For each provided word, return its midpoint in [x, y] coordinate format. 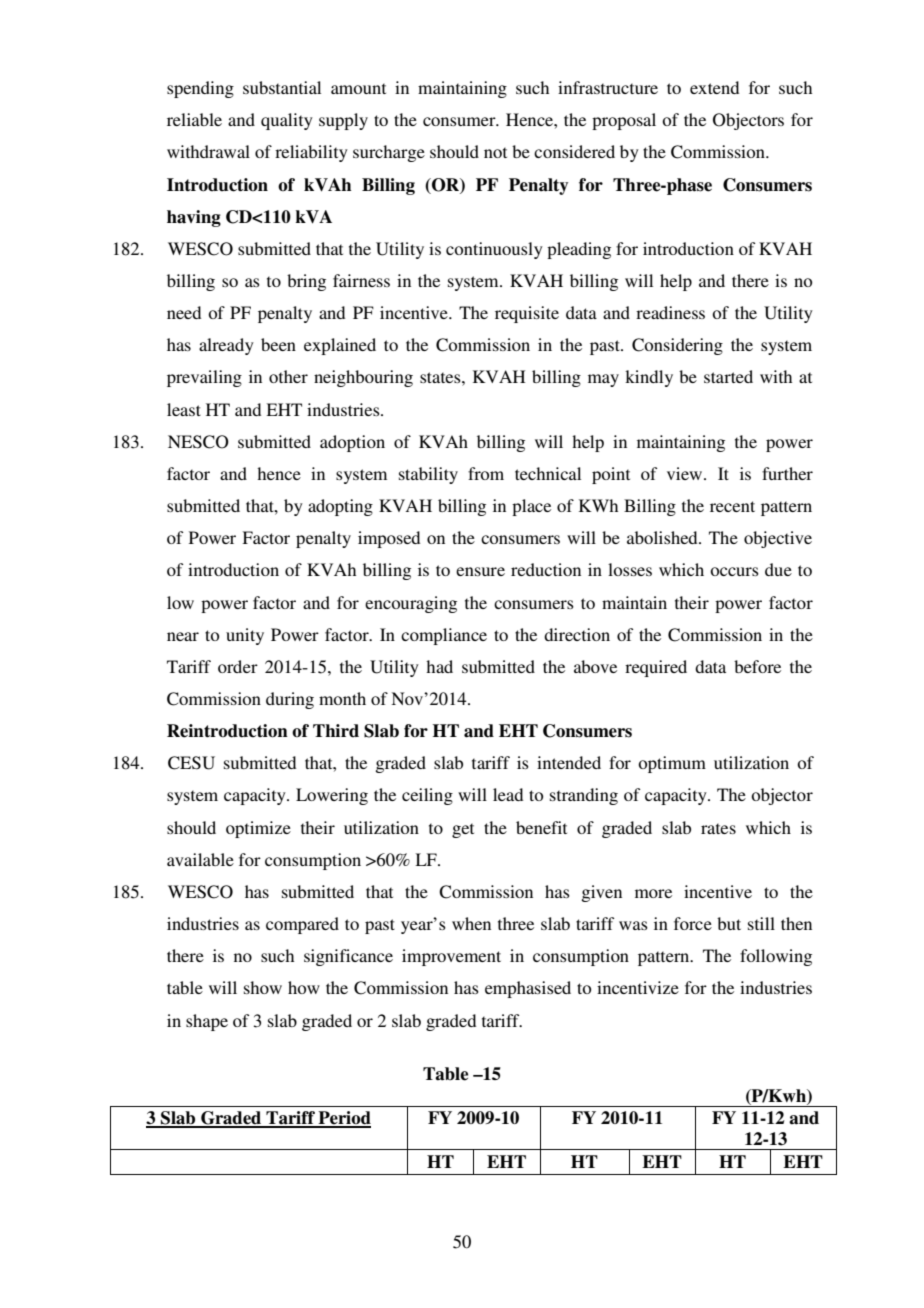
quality [287, 121]
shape [207, 1022]
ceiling [427, 796]
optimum [672, 764]
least [184, 409]
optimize [258, 829]
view [686, 473]
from [486, 473]
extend [714, 87]
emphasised [528, 989]
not [495, 152]
